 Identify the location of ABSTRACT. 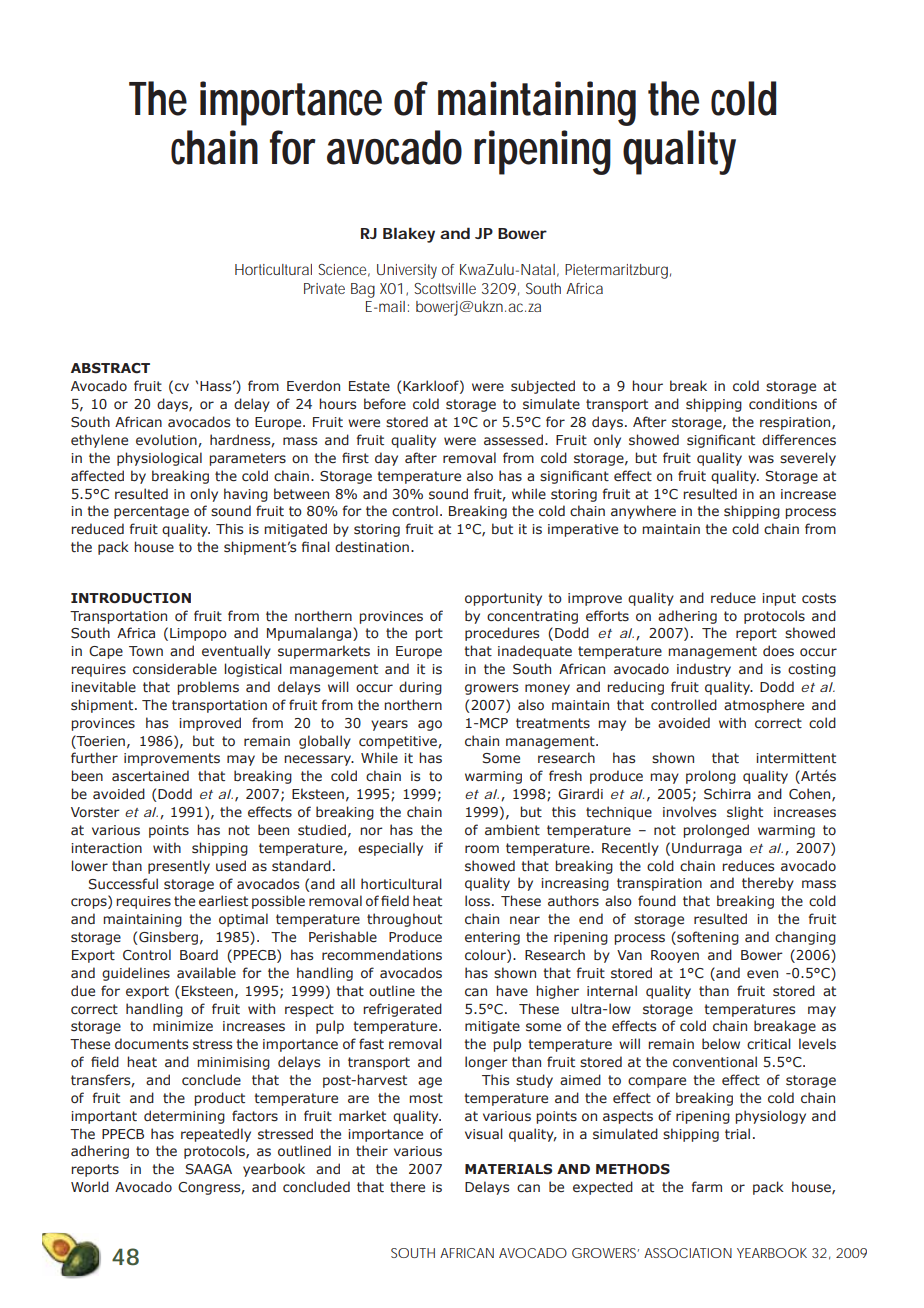
(110, 368).
